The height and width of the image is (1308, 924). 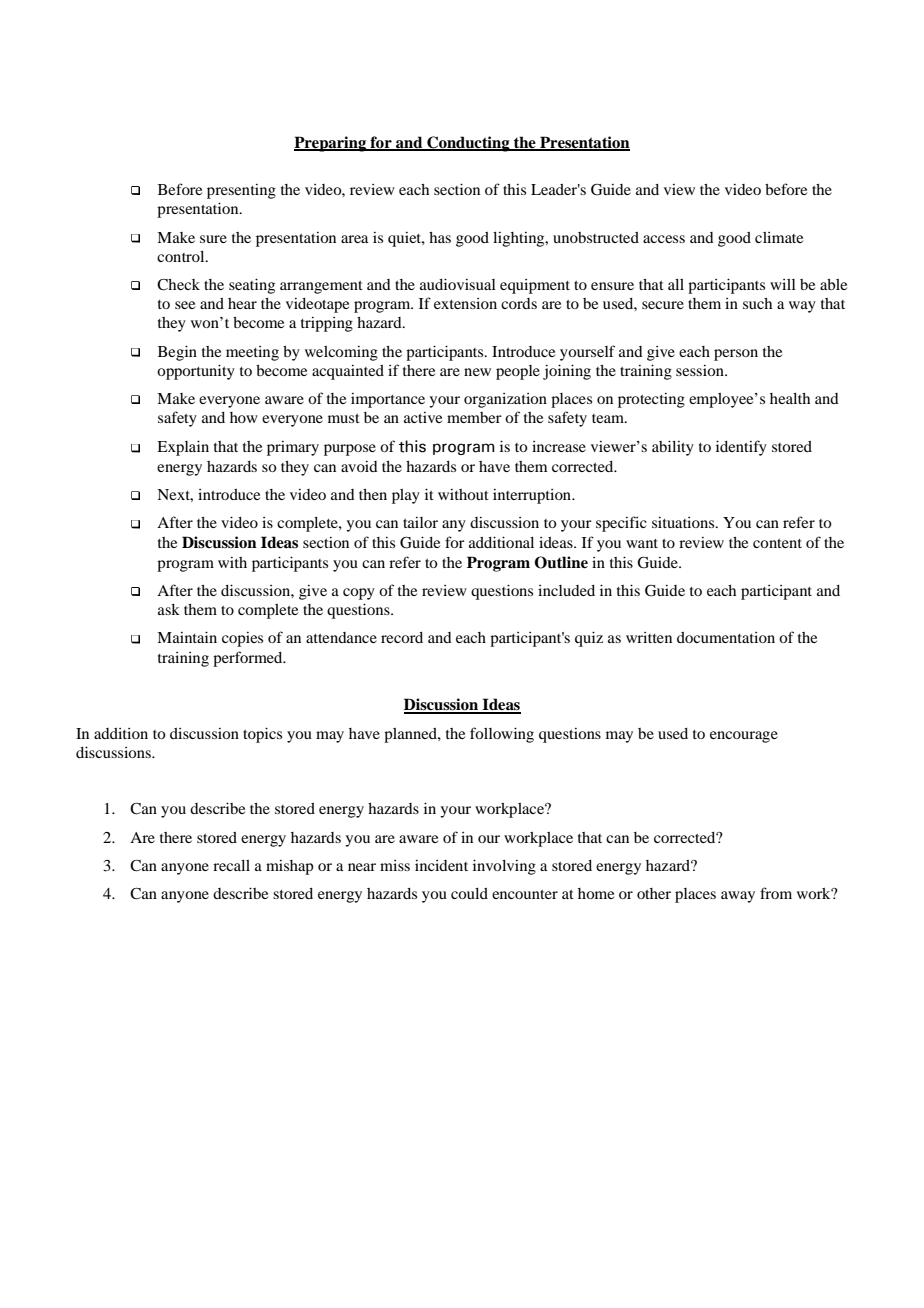 What do you see at coordinates (664, 239) in the image?
I see `access` at bounding box center [664, 239].
